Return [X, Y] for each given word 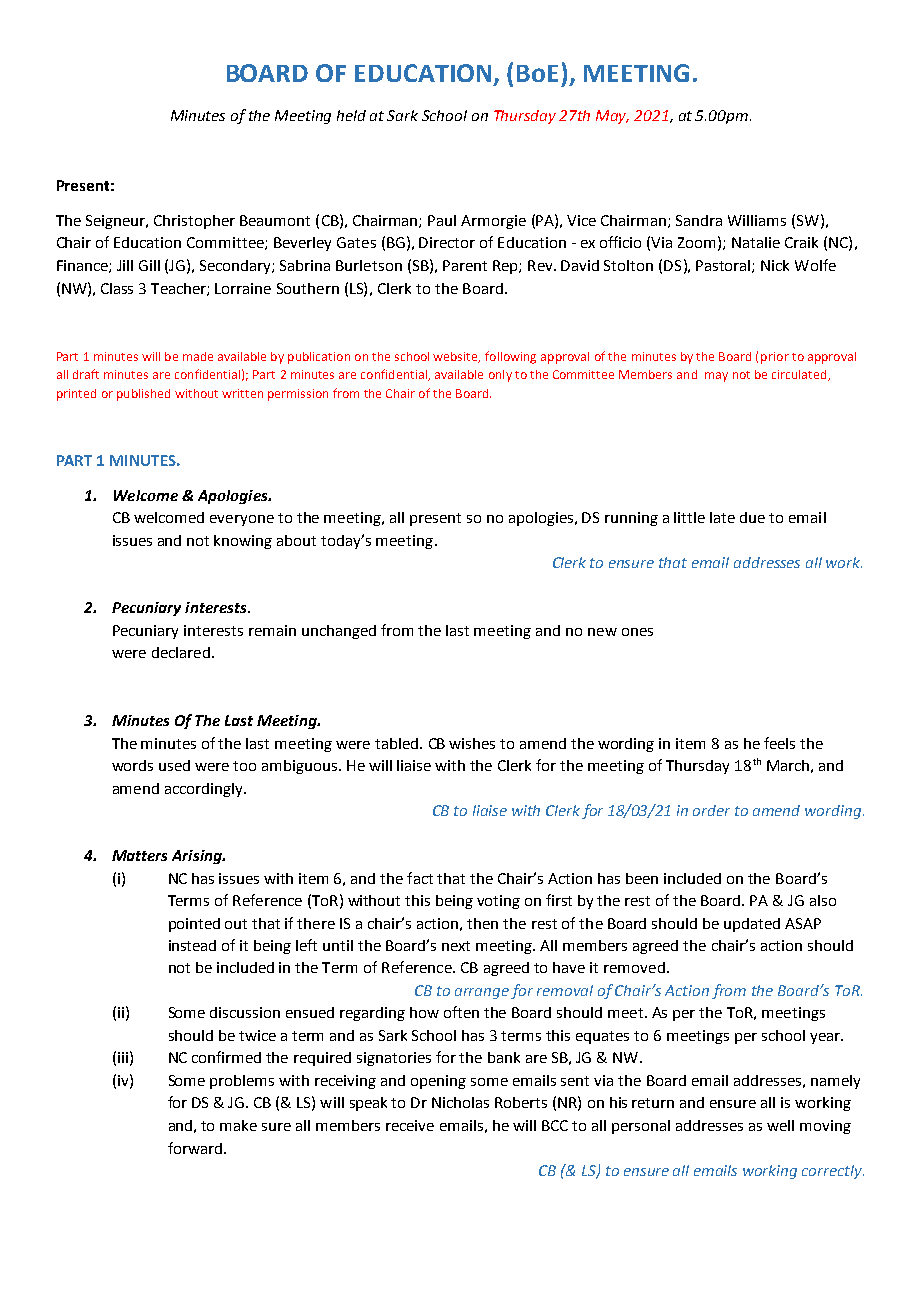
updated [752, 925]
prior [775, 358]
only [500, 376]
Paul [442, 220]
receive [410, 1125]
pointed [194, 925]
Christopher [194, 222]
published [143, 395]
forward [195, 1148]
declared [181, 652]
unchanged [339, 632]
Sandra [699, 220]
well [780, 1125]
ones [637, 632]
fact [420, 878]
